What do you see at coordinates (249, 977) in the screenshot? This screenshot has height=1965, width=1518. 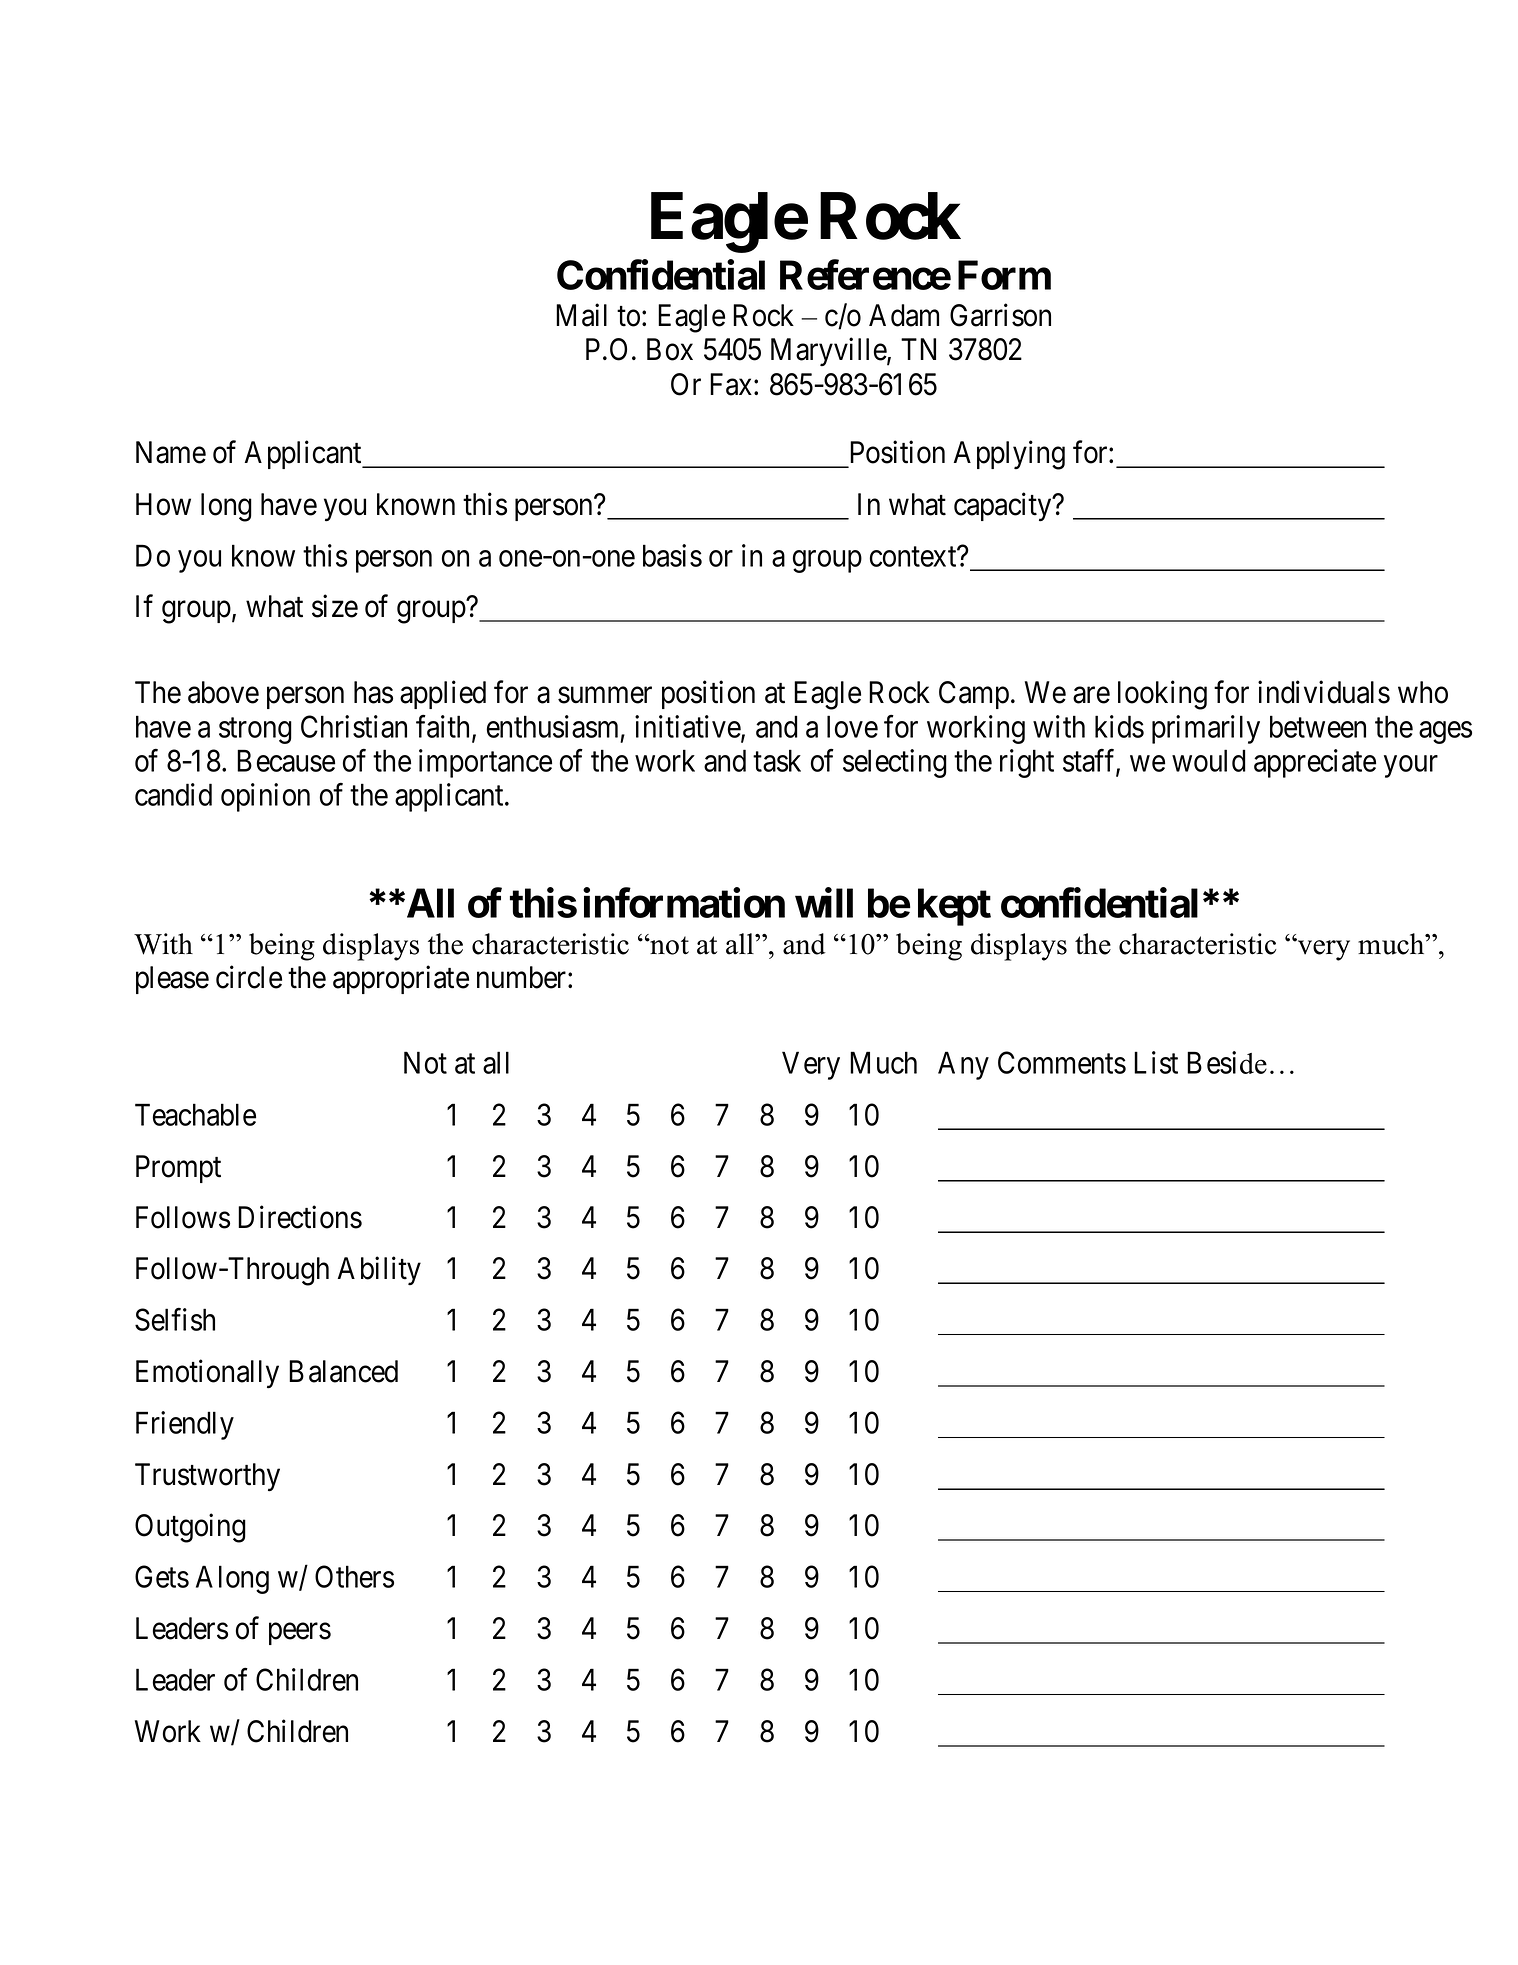 I see `circle` at bounding box center [249, 977].
